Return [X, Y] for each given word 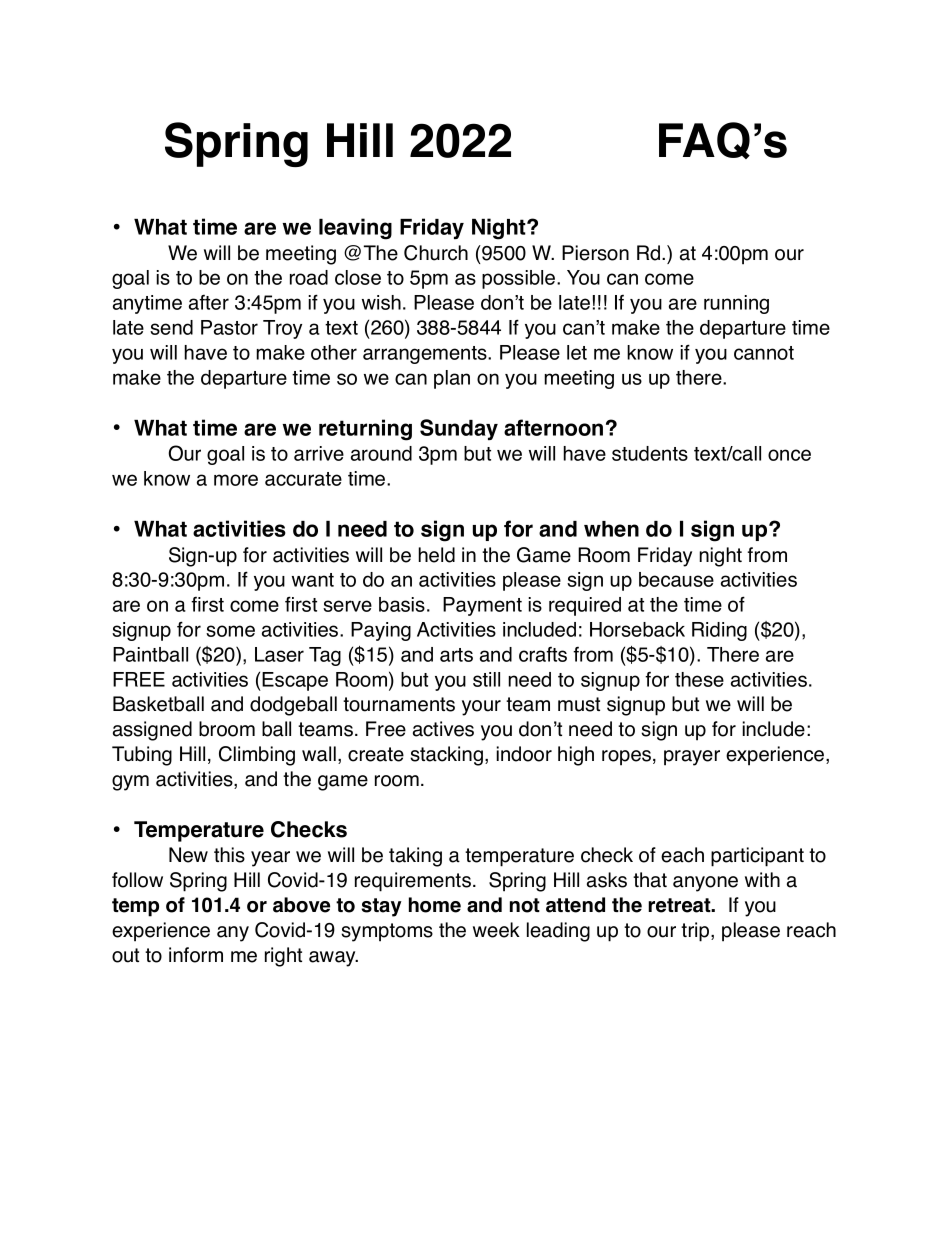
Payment [482, 606]
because [676, 579]
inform [196, 955]
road [309, 277]
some [230, 631]
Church [436, 253]
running [736, 304]
